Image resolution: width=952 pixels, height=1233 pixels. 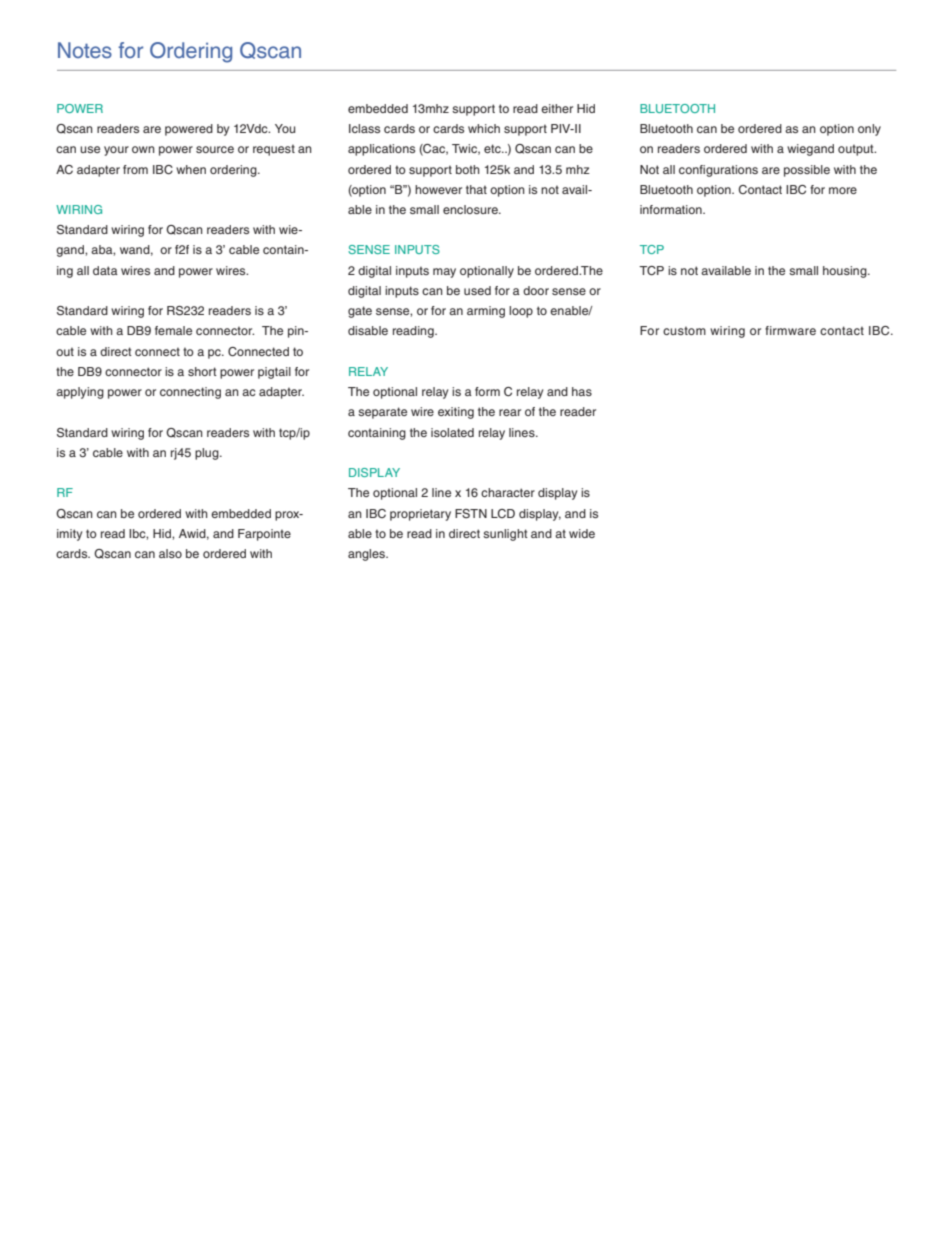 What do you see at coordinates (456, 413) in the screenshot?
I see `exiting` at bounding box center [456, 413].
